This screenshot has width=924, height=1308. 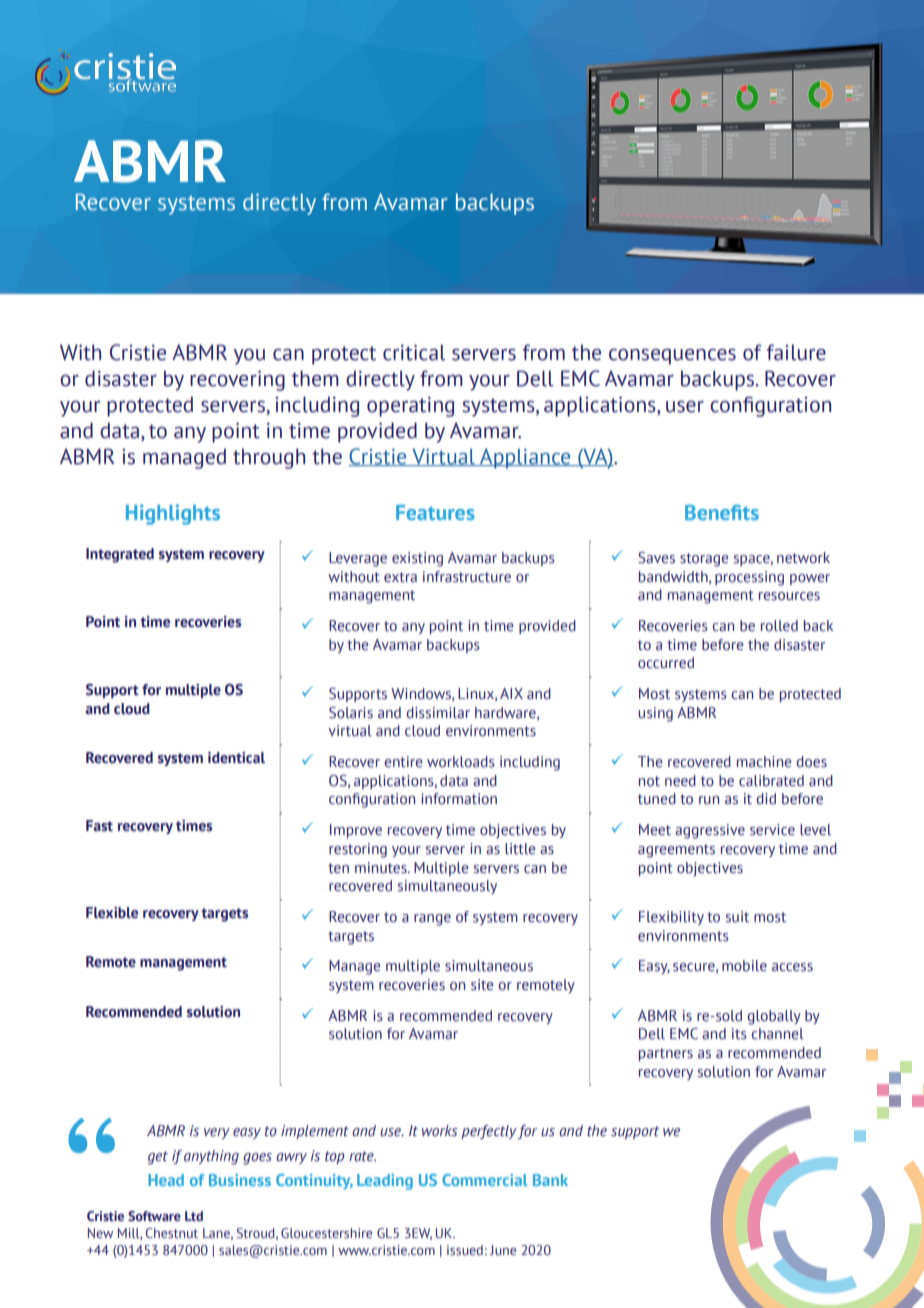 I want to click on identical, so click(x=236, y=758).
